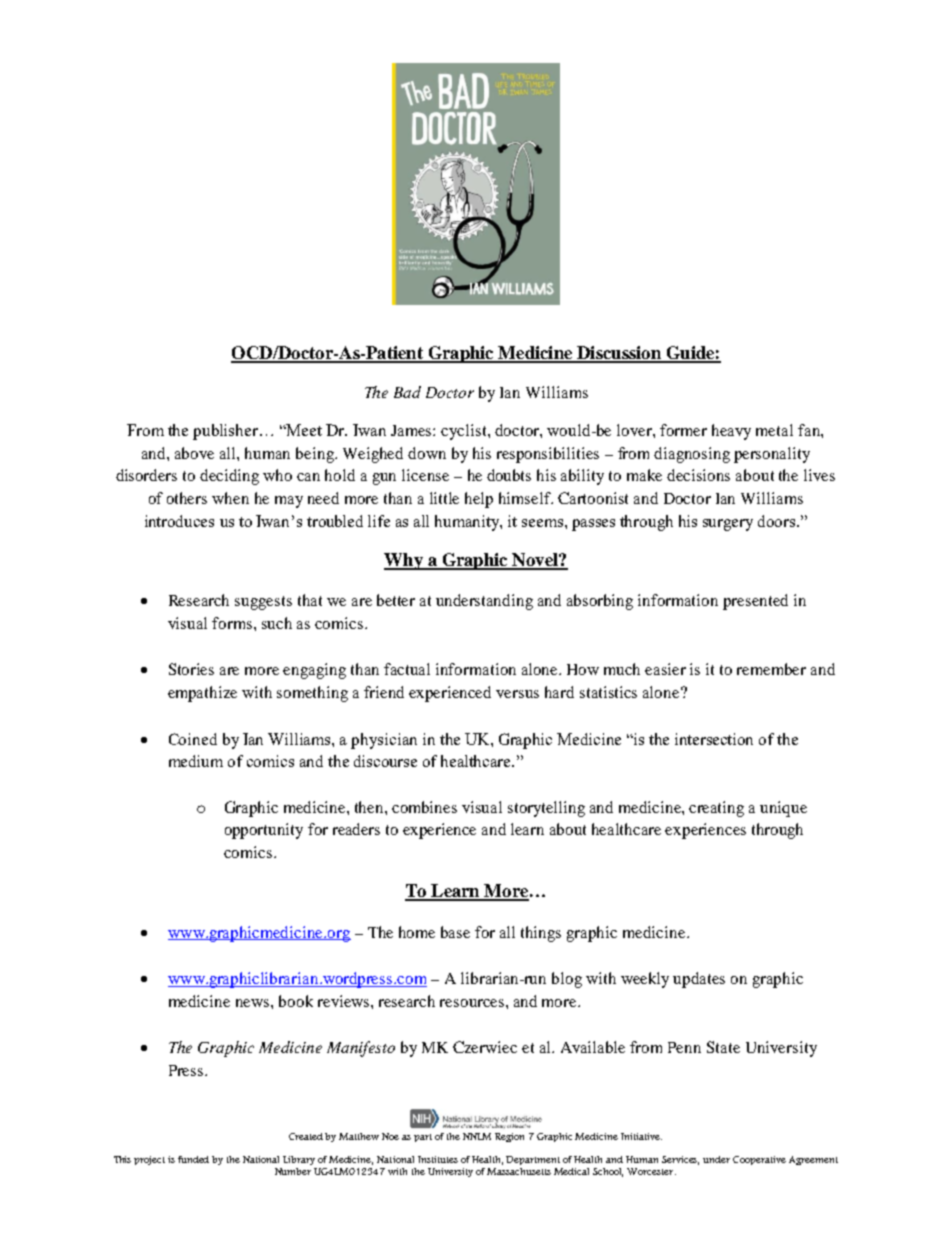  What do you see at coordinates (759, 1160) in the image?
I see `Cooperative` at bounding box center [759, 1160].
